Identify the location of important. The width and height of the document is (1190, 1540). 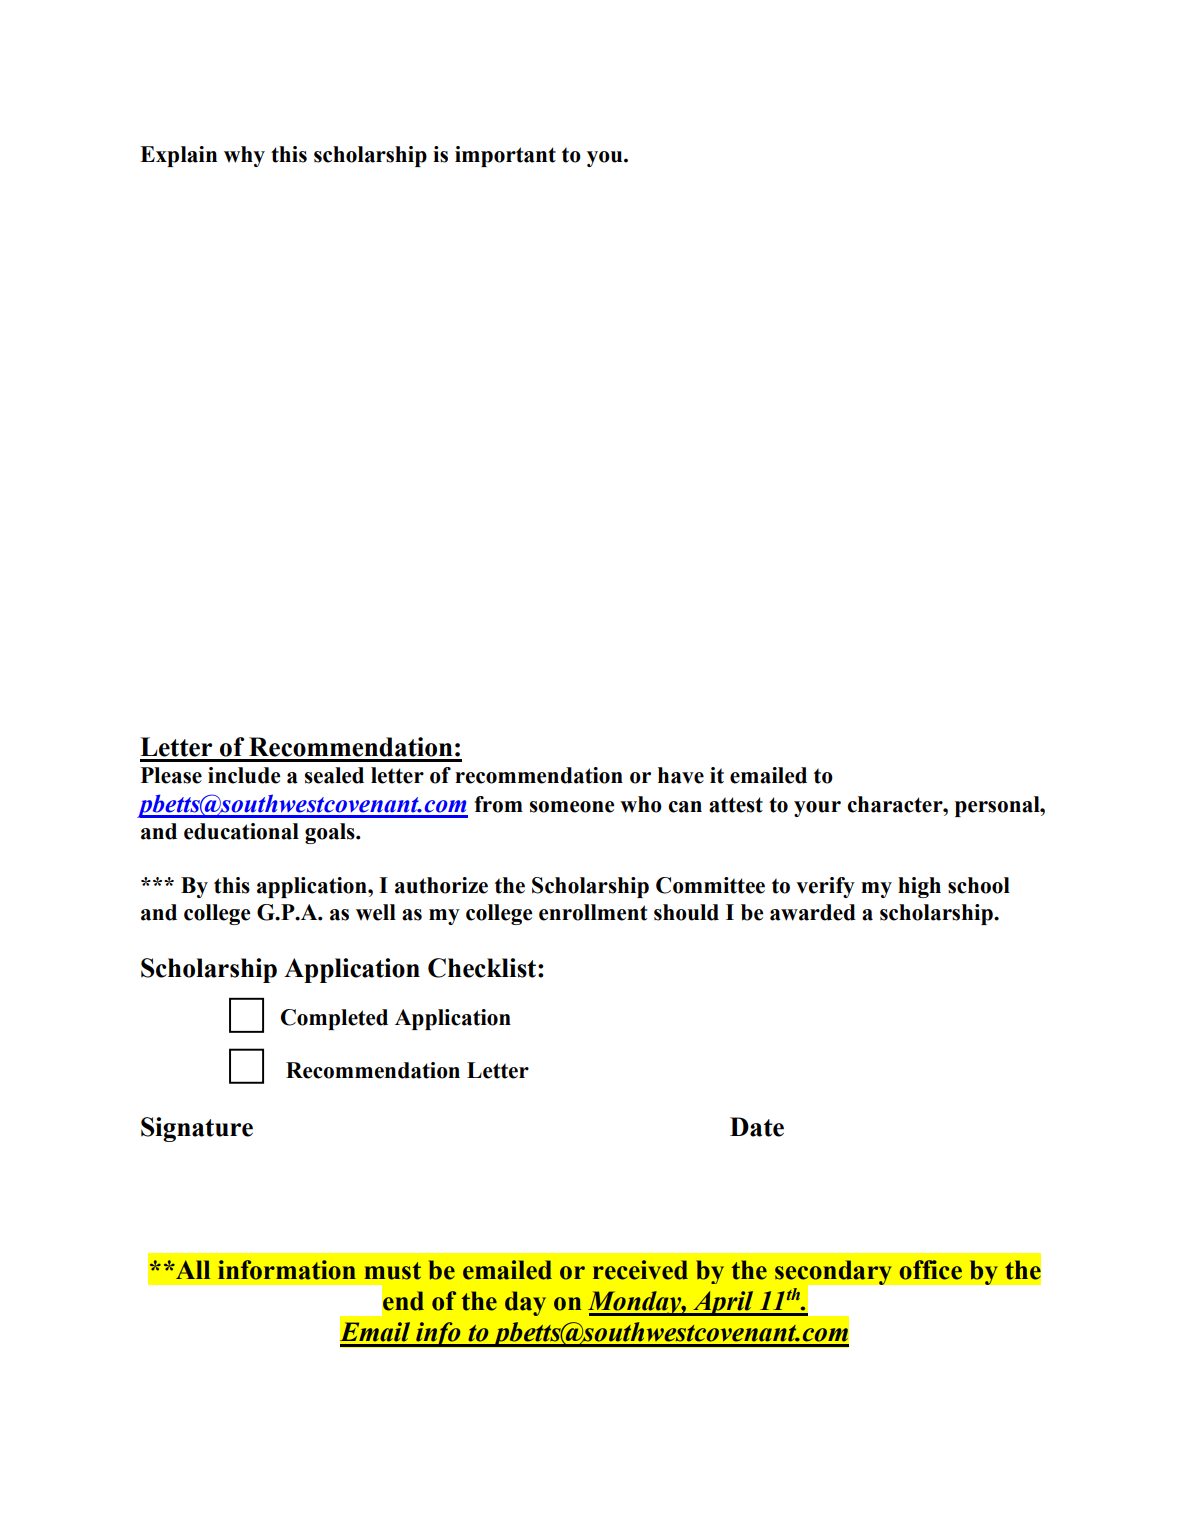
(505, 156).
